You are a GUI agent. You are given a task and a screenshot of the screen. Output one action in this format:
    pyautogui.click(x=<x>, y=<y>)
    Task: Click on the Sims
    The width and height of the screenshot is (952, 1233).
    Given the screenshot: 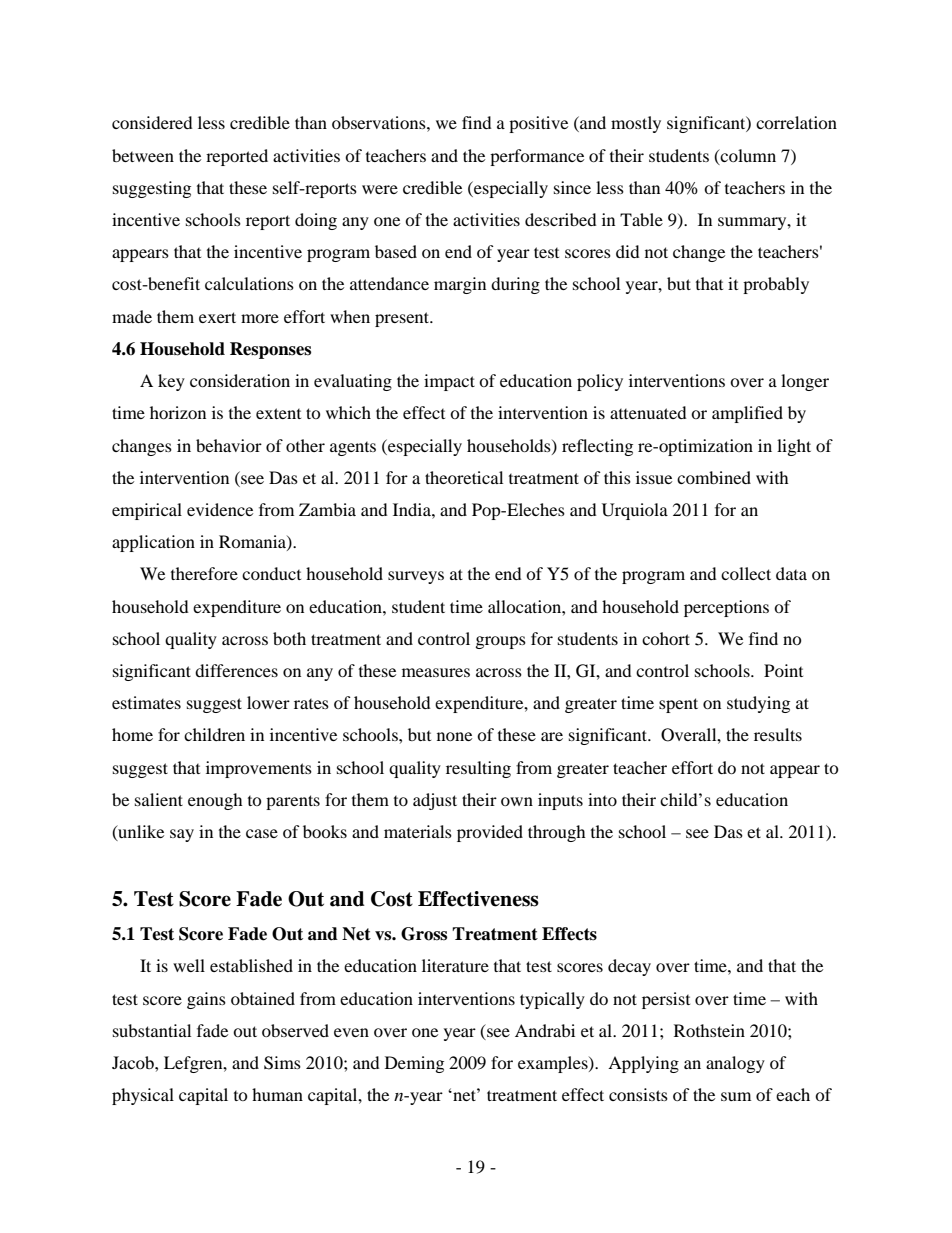 What is the action you would take?
    pyautogui.click(x=282, y=1063)
